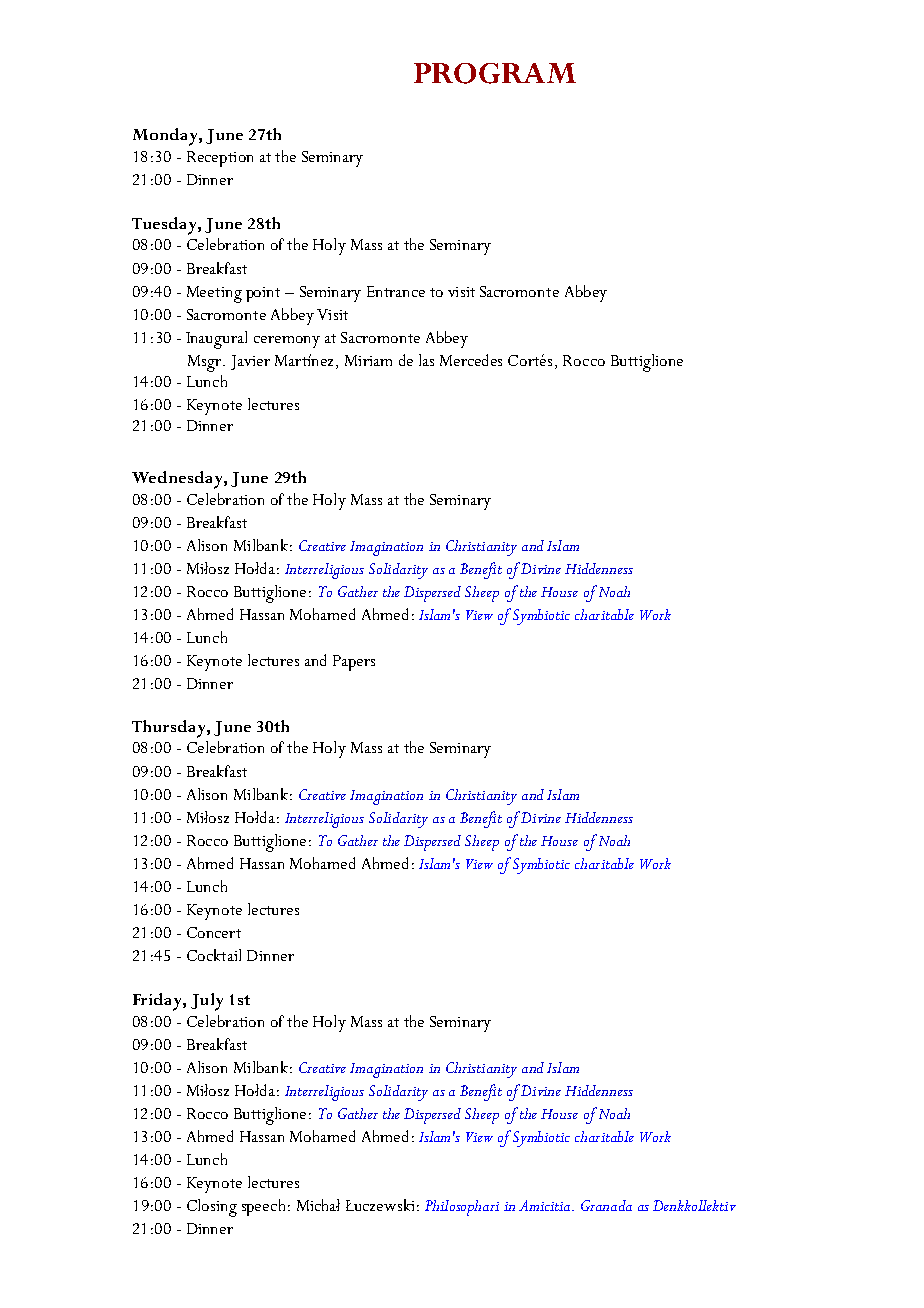 This image has width=924, height=1308. Describe the element at coordinates (354, 663) in the image. I see `Papers` at that location.
